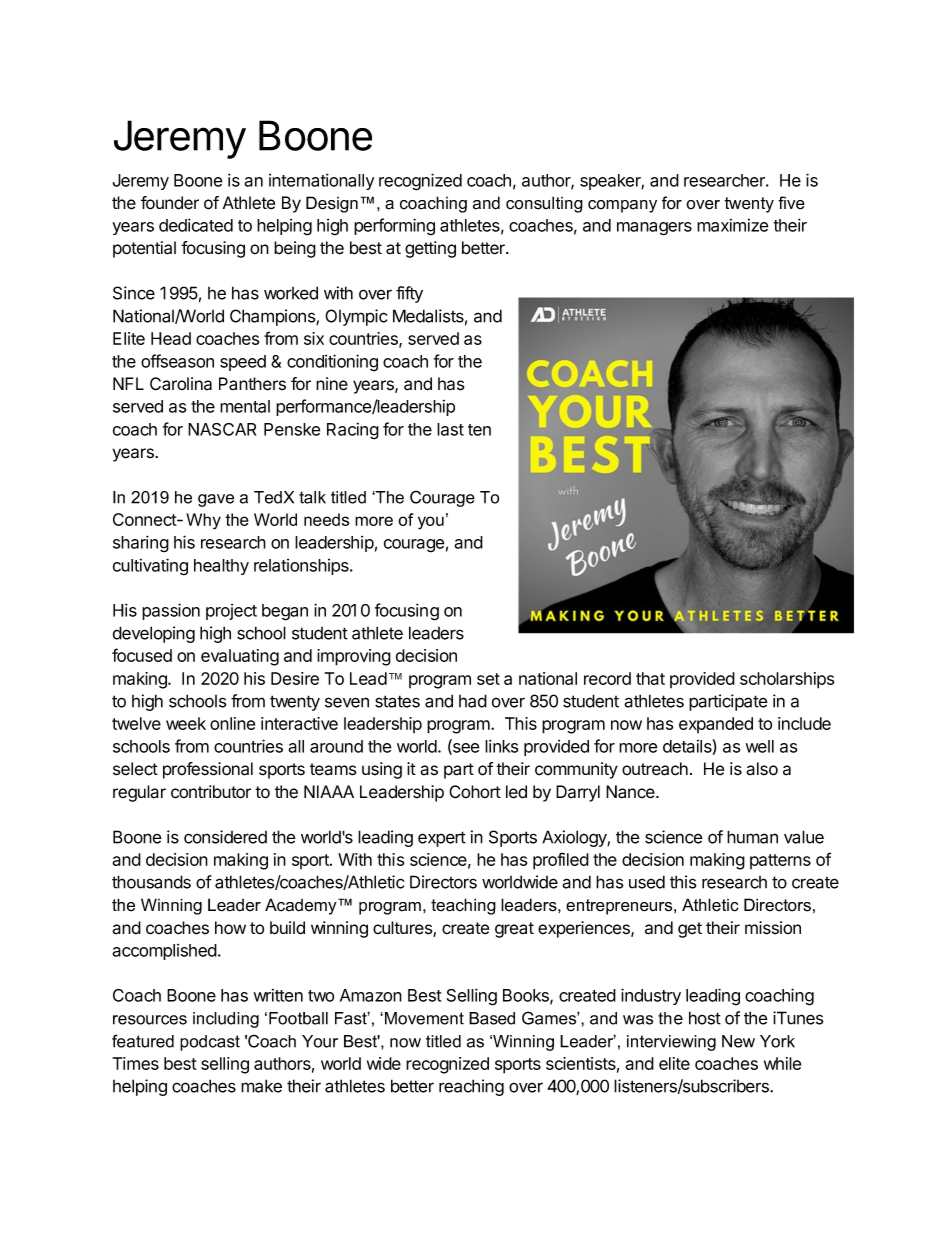 This page has width=952, height=1233. Describe the element at coordinates (732, 225) in the page. I see `maximize` at that location.
